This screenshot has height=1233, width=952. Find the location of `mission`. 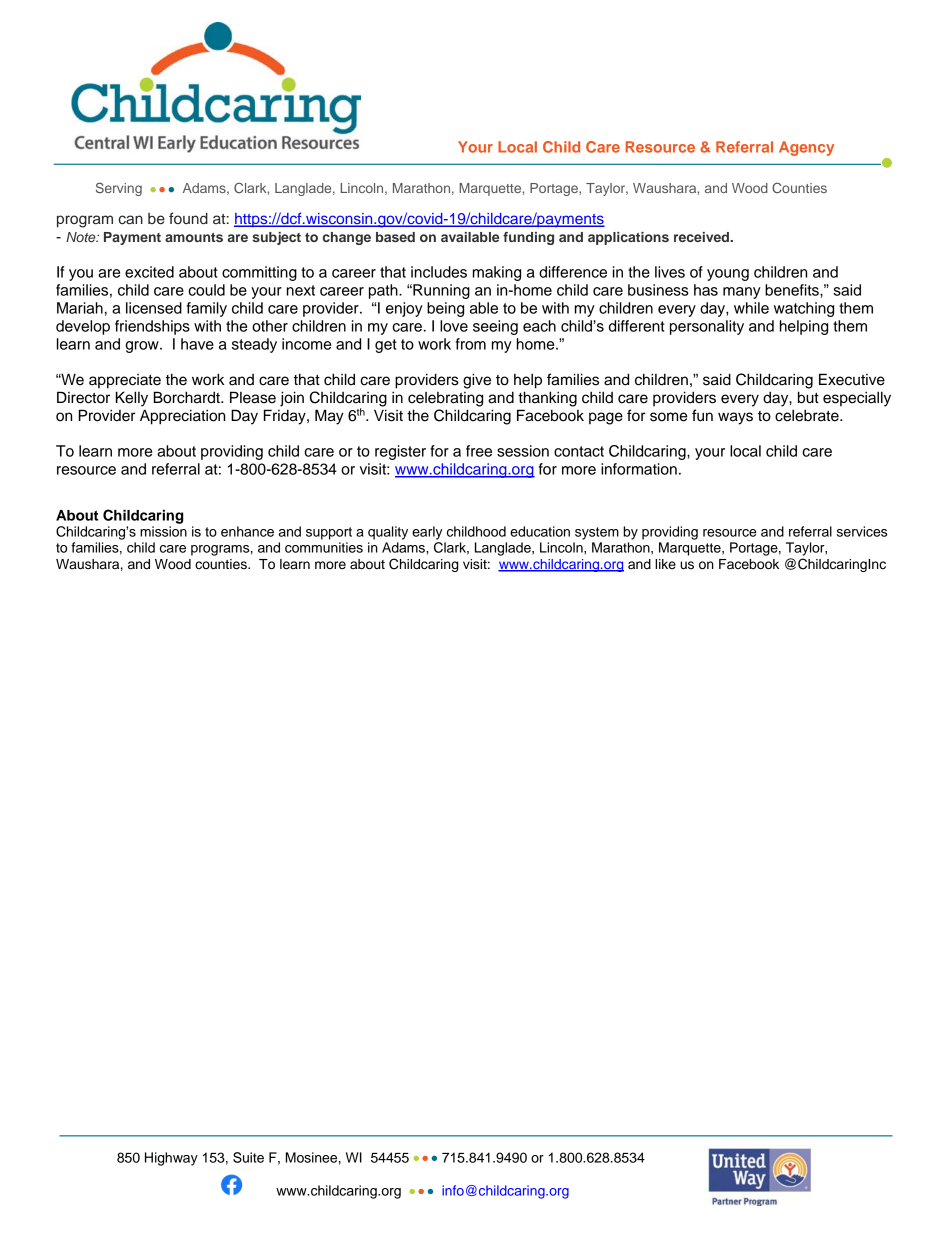

mission is located at coordinates (163, 531).
